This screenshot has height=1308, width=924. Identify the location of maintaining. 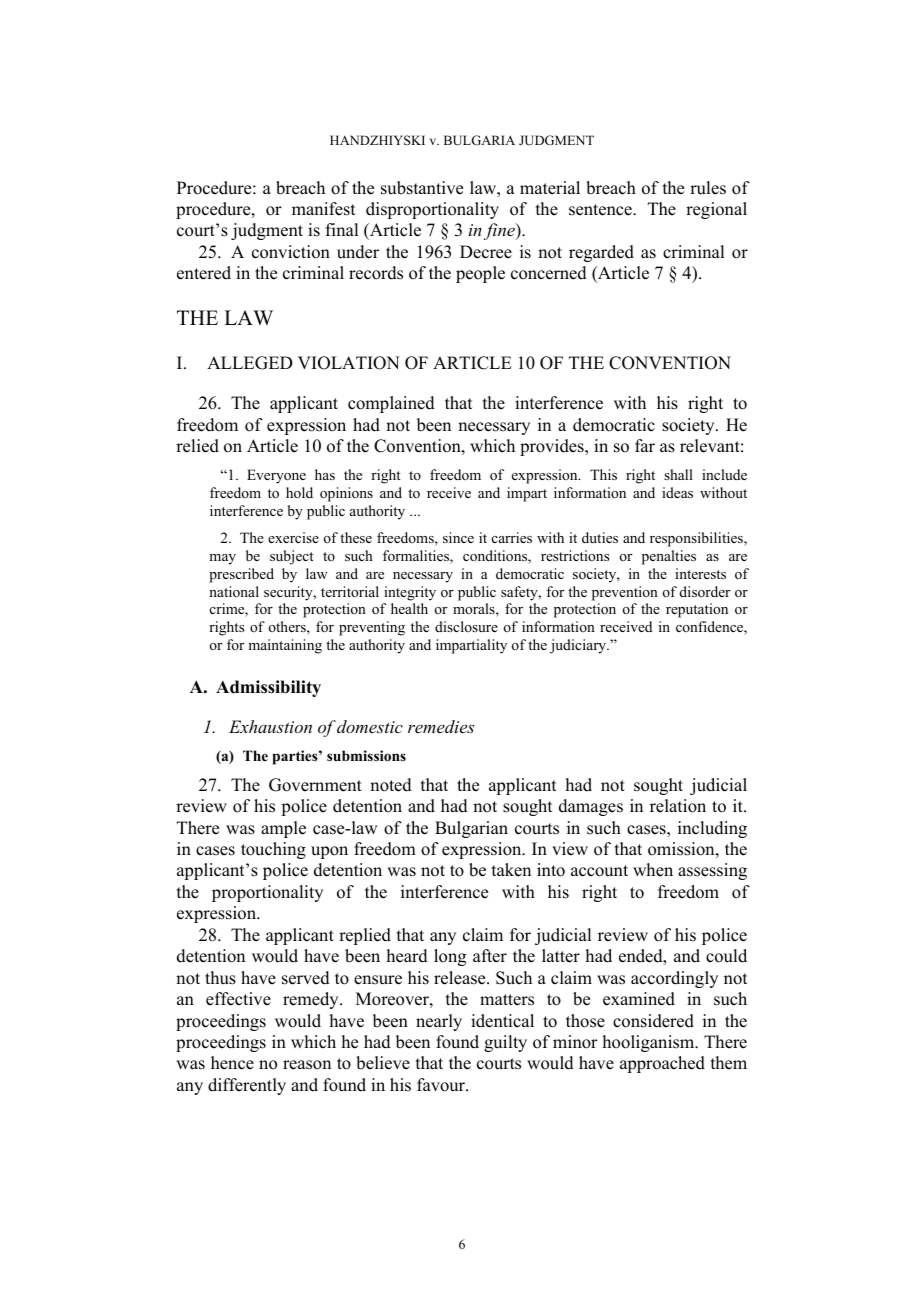
(285, 646).
